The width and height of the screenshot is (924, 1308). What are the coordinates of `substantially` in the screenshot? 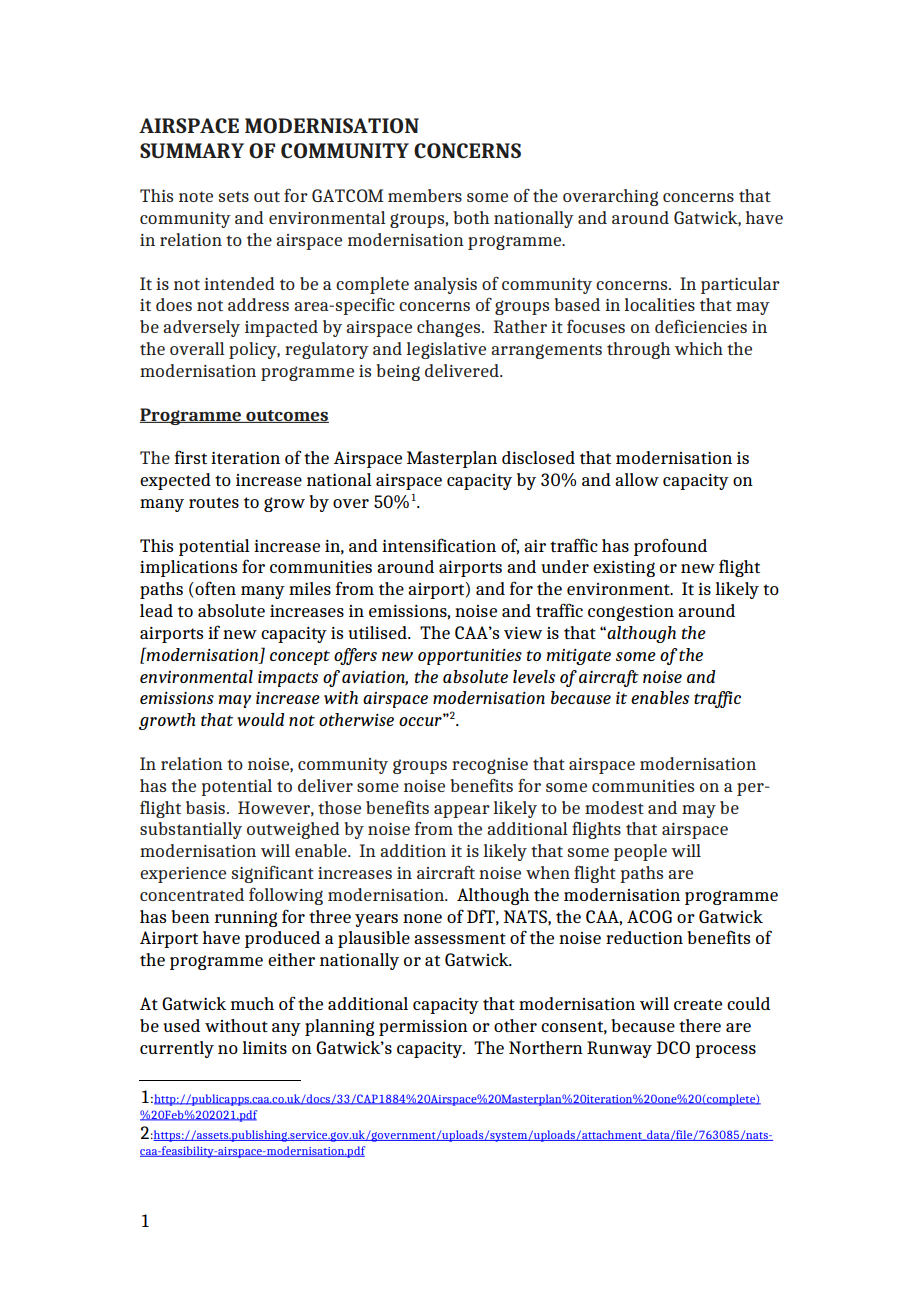 It's located at (191, 830).
